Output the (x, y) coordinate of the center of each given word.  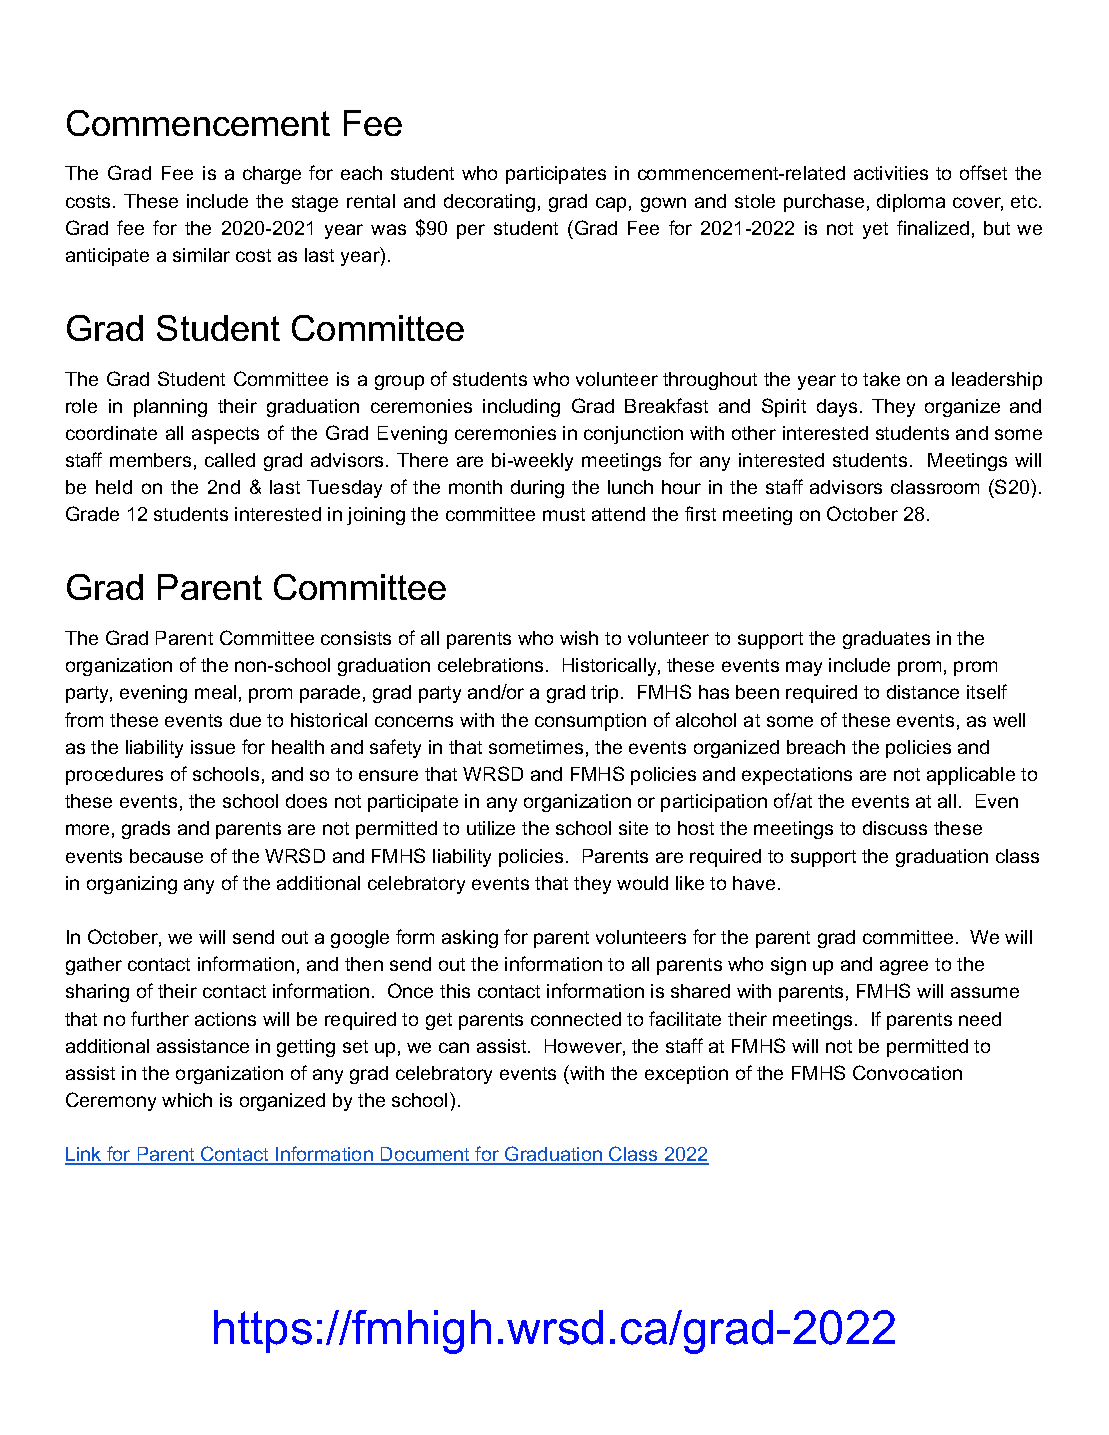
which (187, 1100)
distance (923, 692)
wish (579, 638)
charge (272, 175)
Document (426, 1156)
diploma (911, 203)
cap (611, 204)
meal (215, 692)
